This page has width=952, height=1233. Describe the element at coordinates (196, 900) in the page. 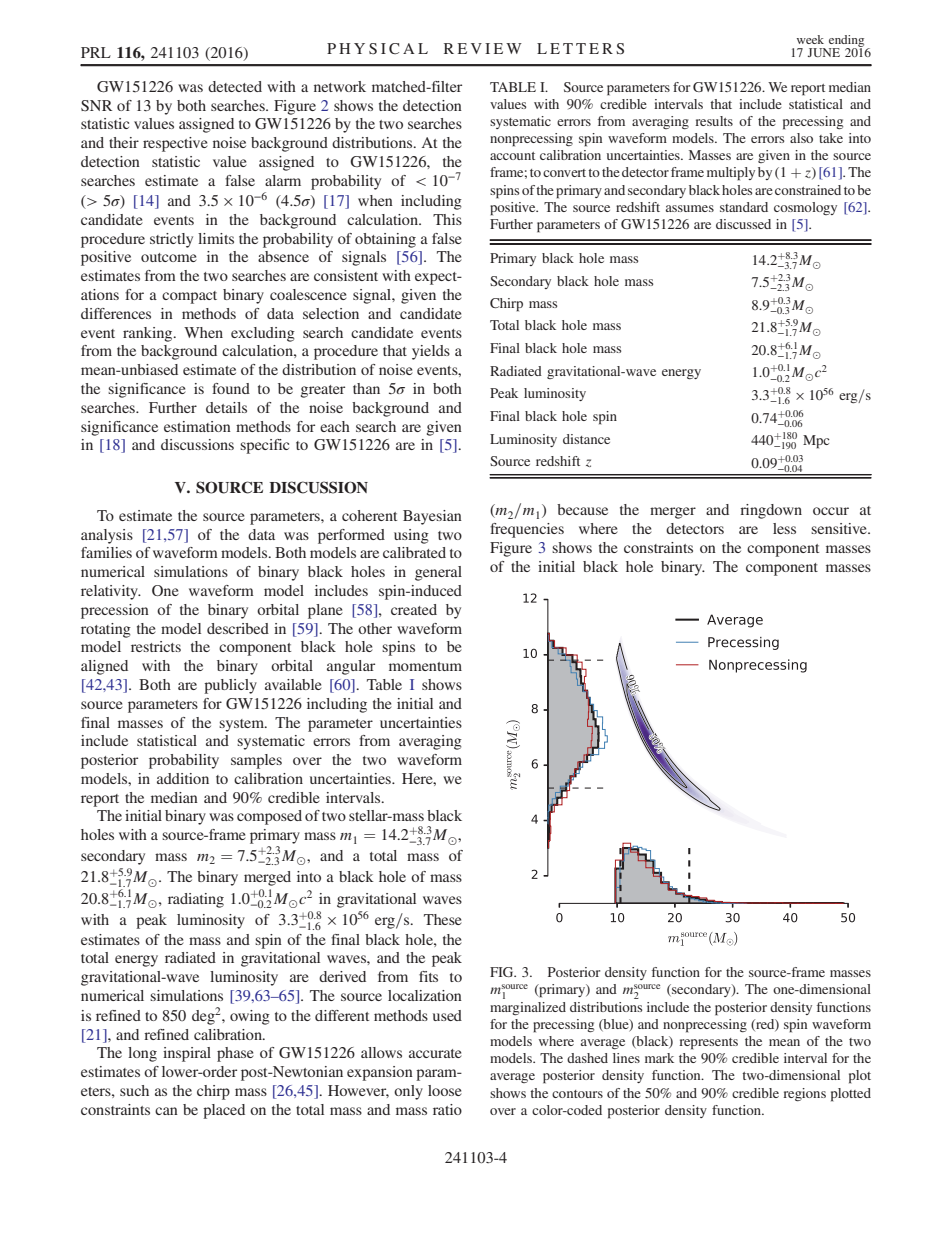

I see `radiating` at that location.
